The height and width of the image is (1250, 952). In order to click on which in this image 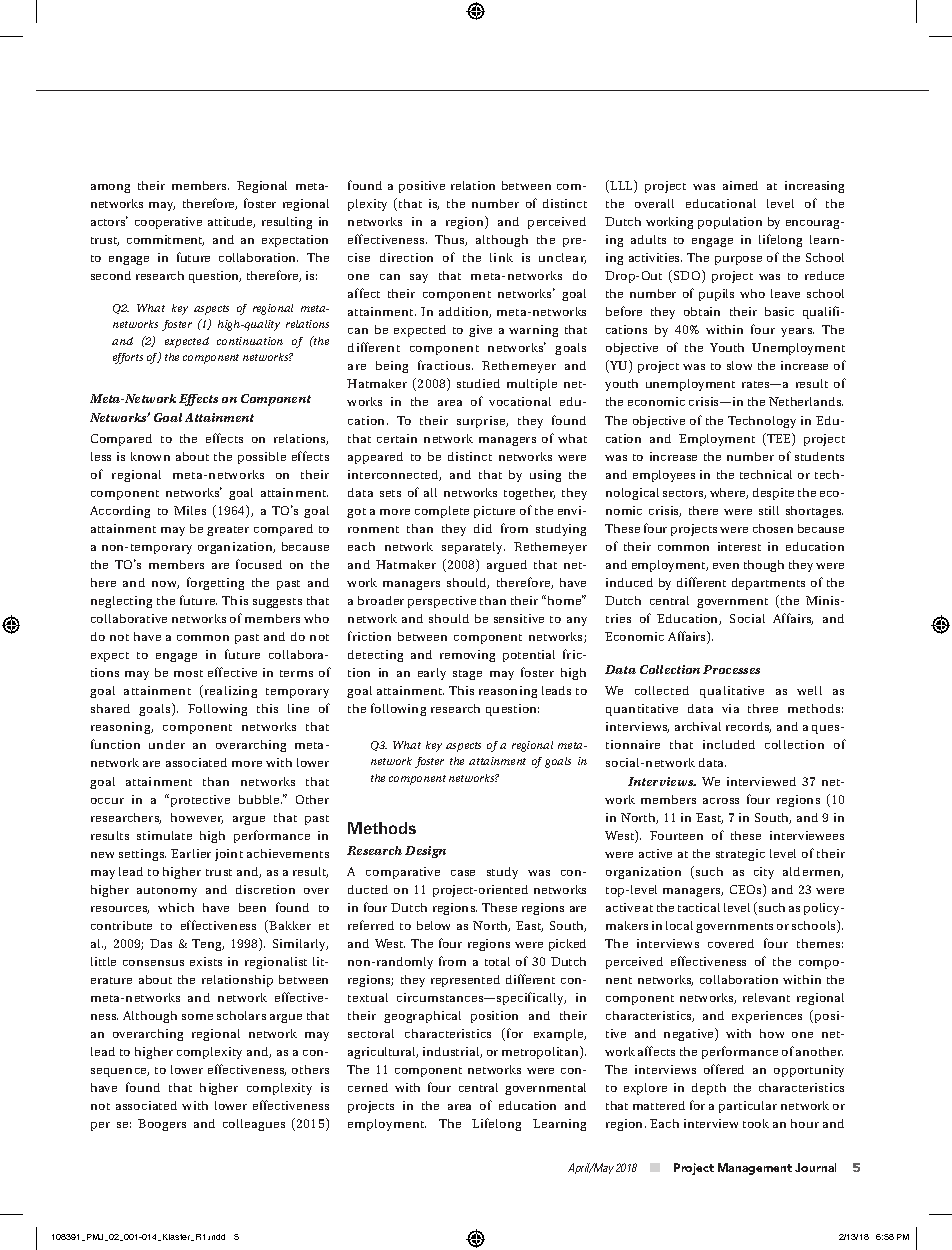, I will do `click(176, 907)`.
